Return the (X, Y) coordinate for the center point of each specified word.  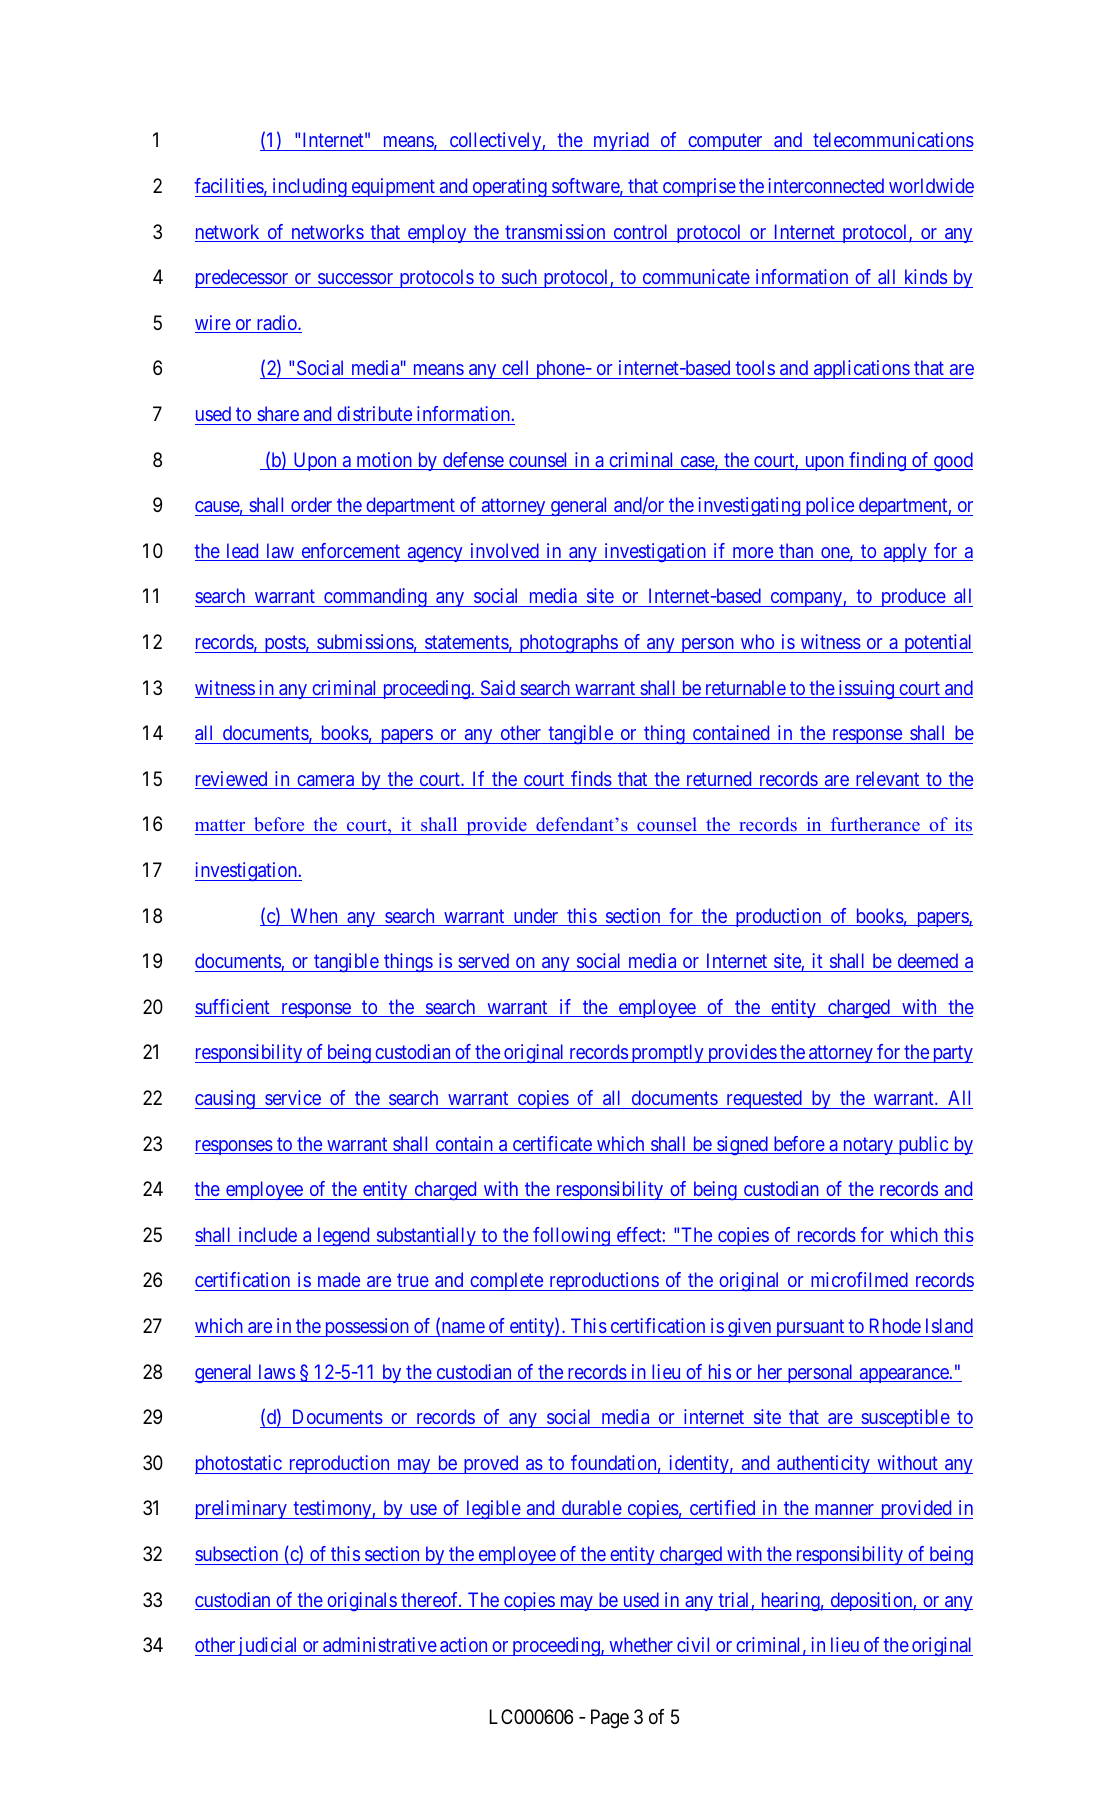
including (309, 187)
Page (610, 1719)
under (536, 917)
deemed (928, 960)
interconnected (826, 185)
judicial (268, 1646)
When (314, 917)
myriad (621, 141)
